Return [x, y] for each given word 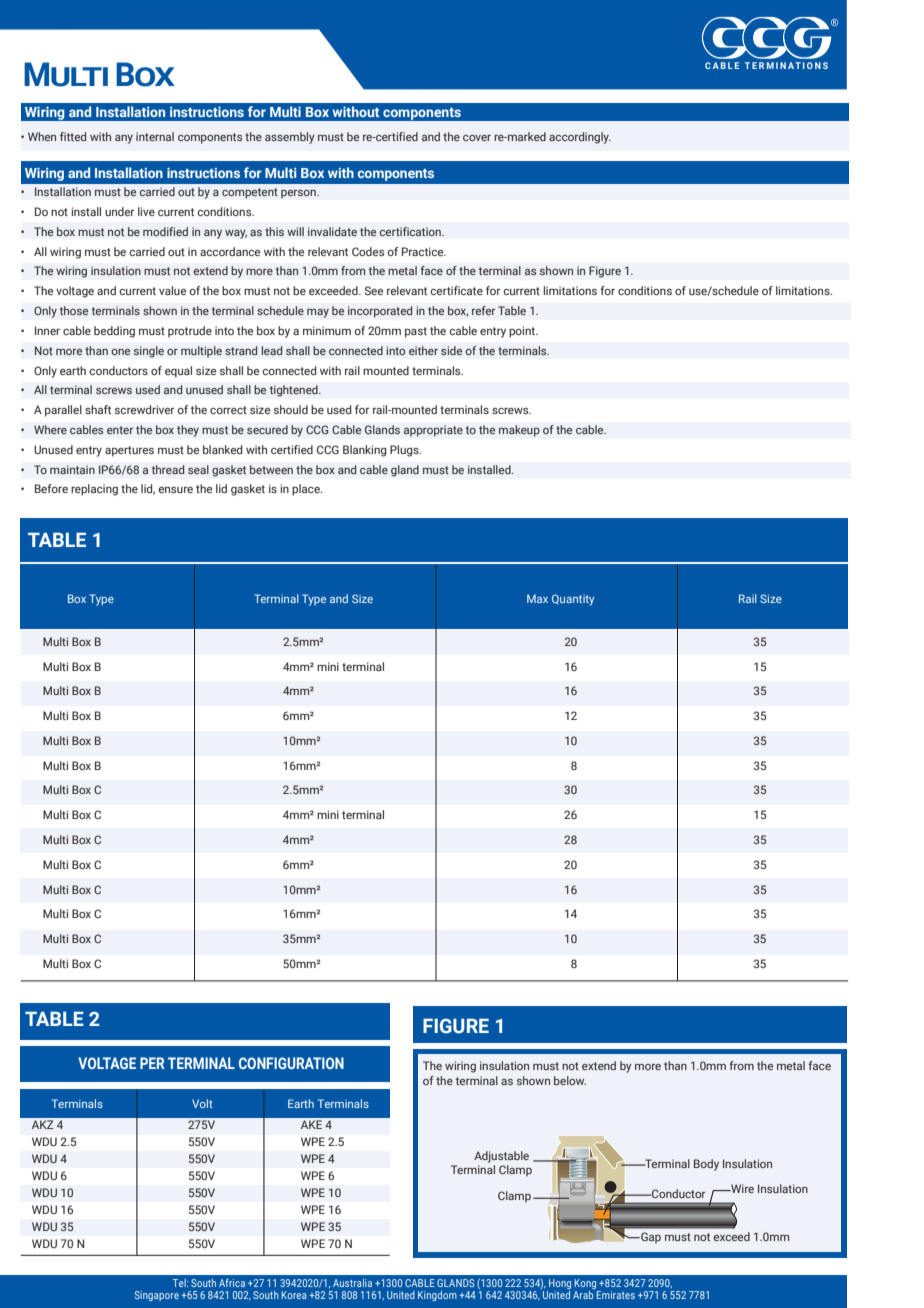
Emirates [615, 1295]
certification [411, 231]
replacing [94, 490]
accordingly [580, 138]
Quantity [573, 600]
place [307, 490]
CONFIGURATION [291, 1063]
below [570, 1080]
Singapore [157, 1296]
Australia [352, 1283]
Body [706, 1165]
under [119, 211]
